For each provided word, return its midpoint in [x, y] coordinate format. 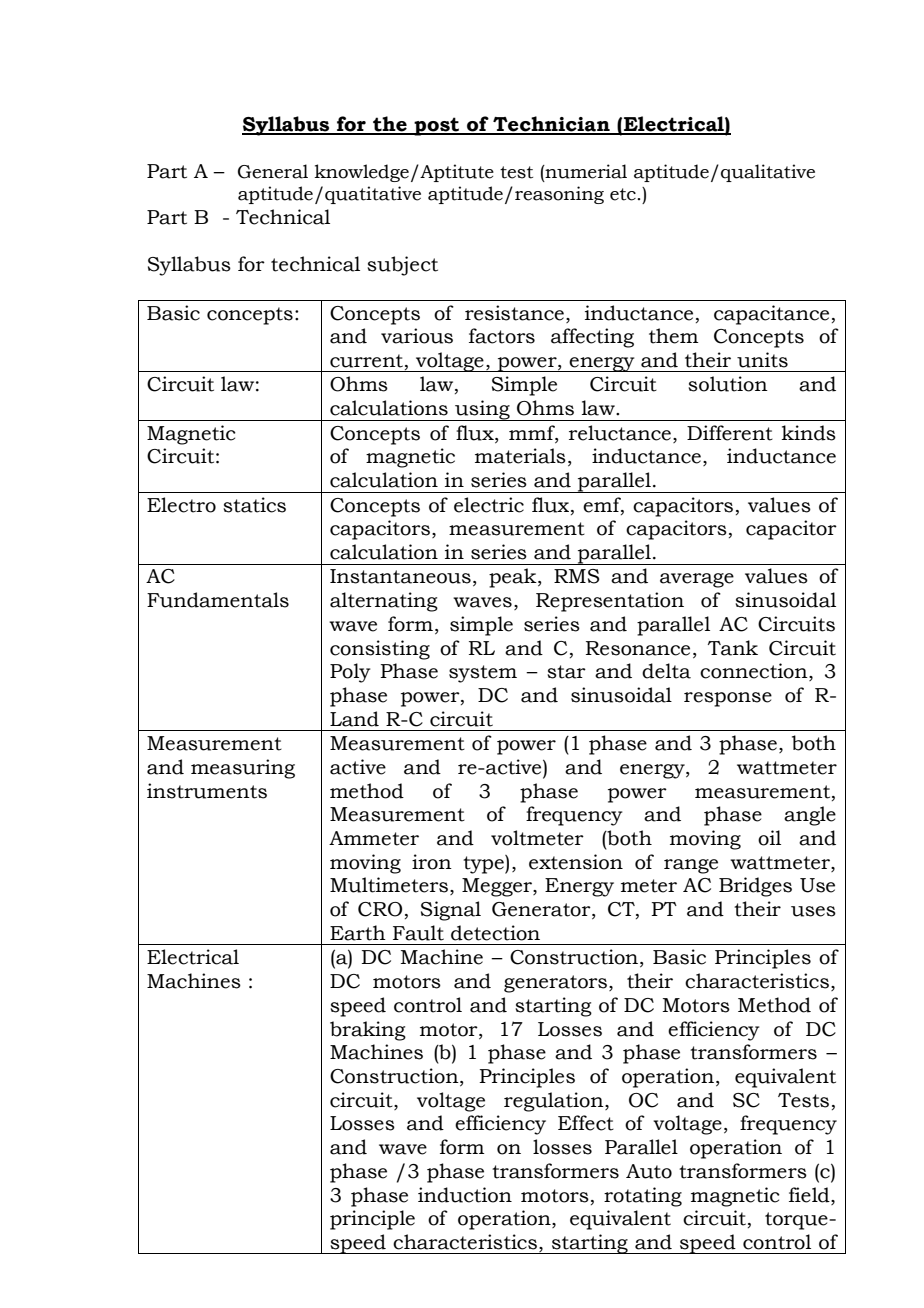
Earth [358, 933]
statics [254, 505]
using [482, 410]
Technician [551, 125]
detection [495, 933]
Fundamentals [218, 600]
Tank [733, 648]
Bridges [755, 887]
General [273, 171]
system [483, 674]
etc [623, 194]
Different [730, 433]
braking [368, 1031]
